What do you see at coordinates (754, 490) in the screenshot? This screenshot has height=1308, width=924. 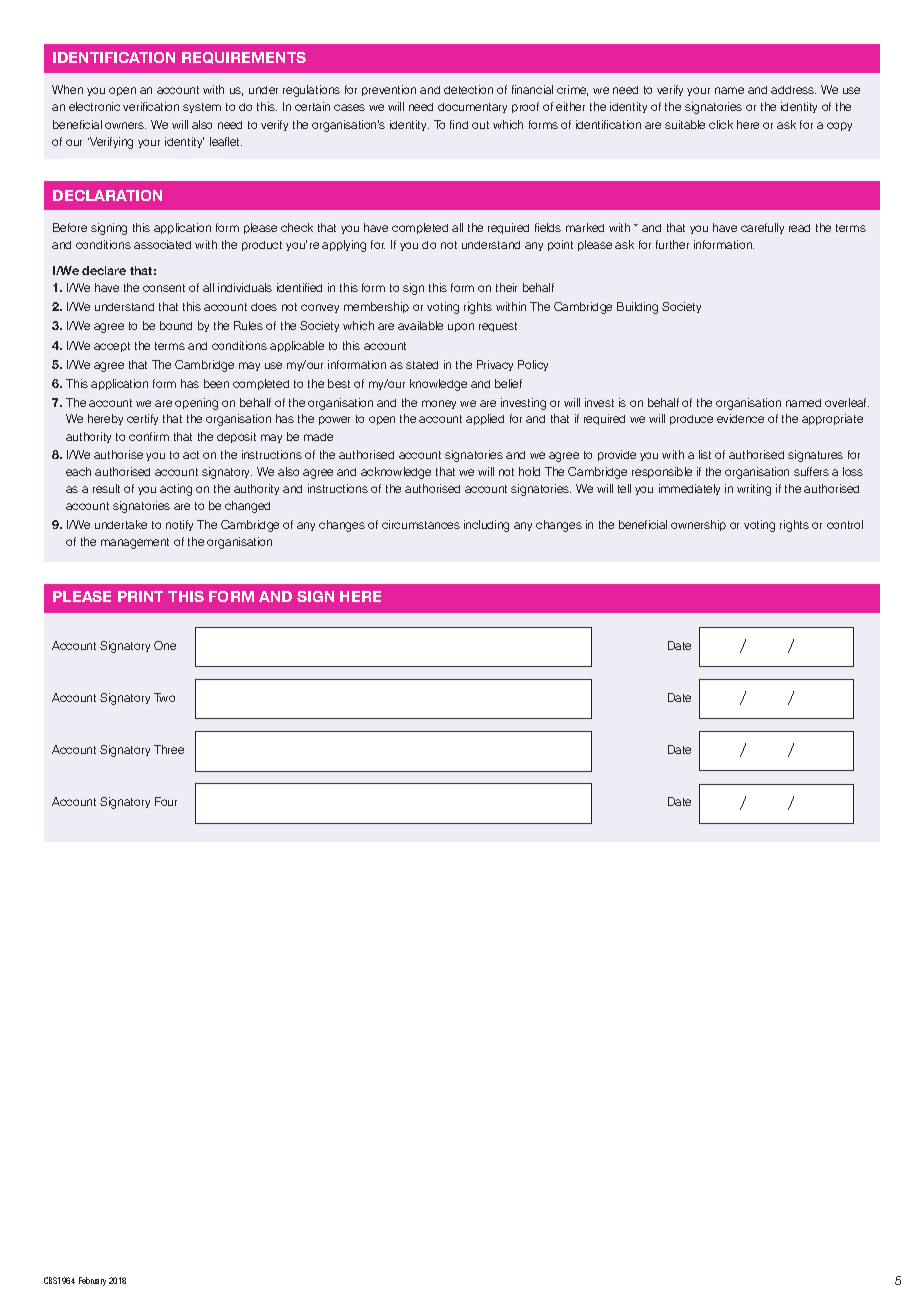 I see `writing` at bounding box center [754, 490].
